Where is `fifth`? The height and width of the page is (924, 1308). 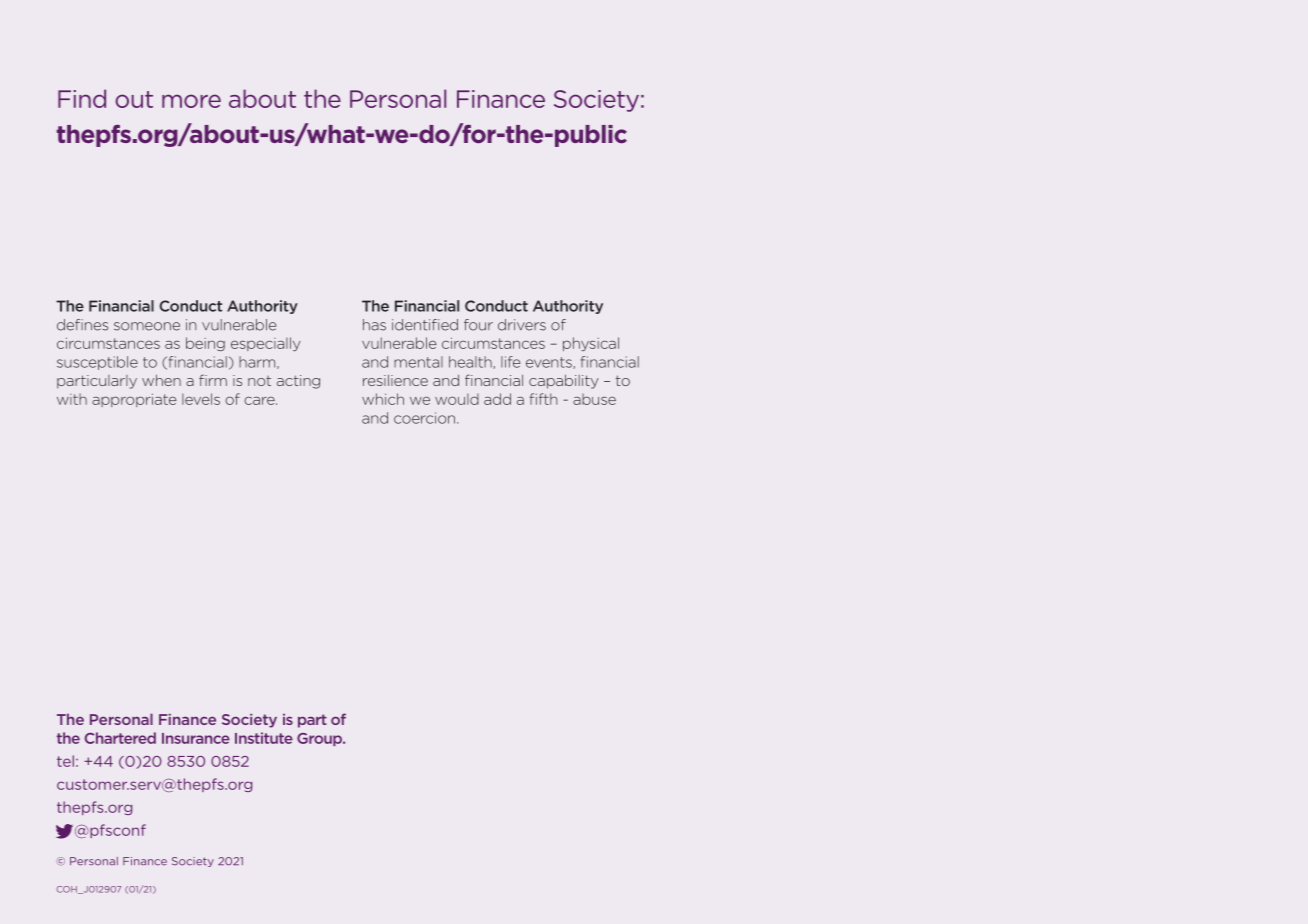 fifth is located at coordinates (543, 399).
